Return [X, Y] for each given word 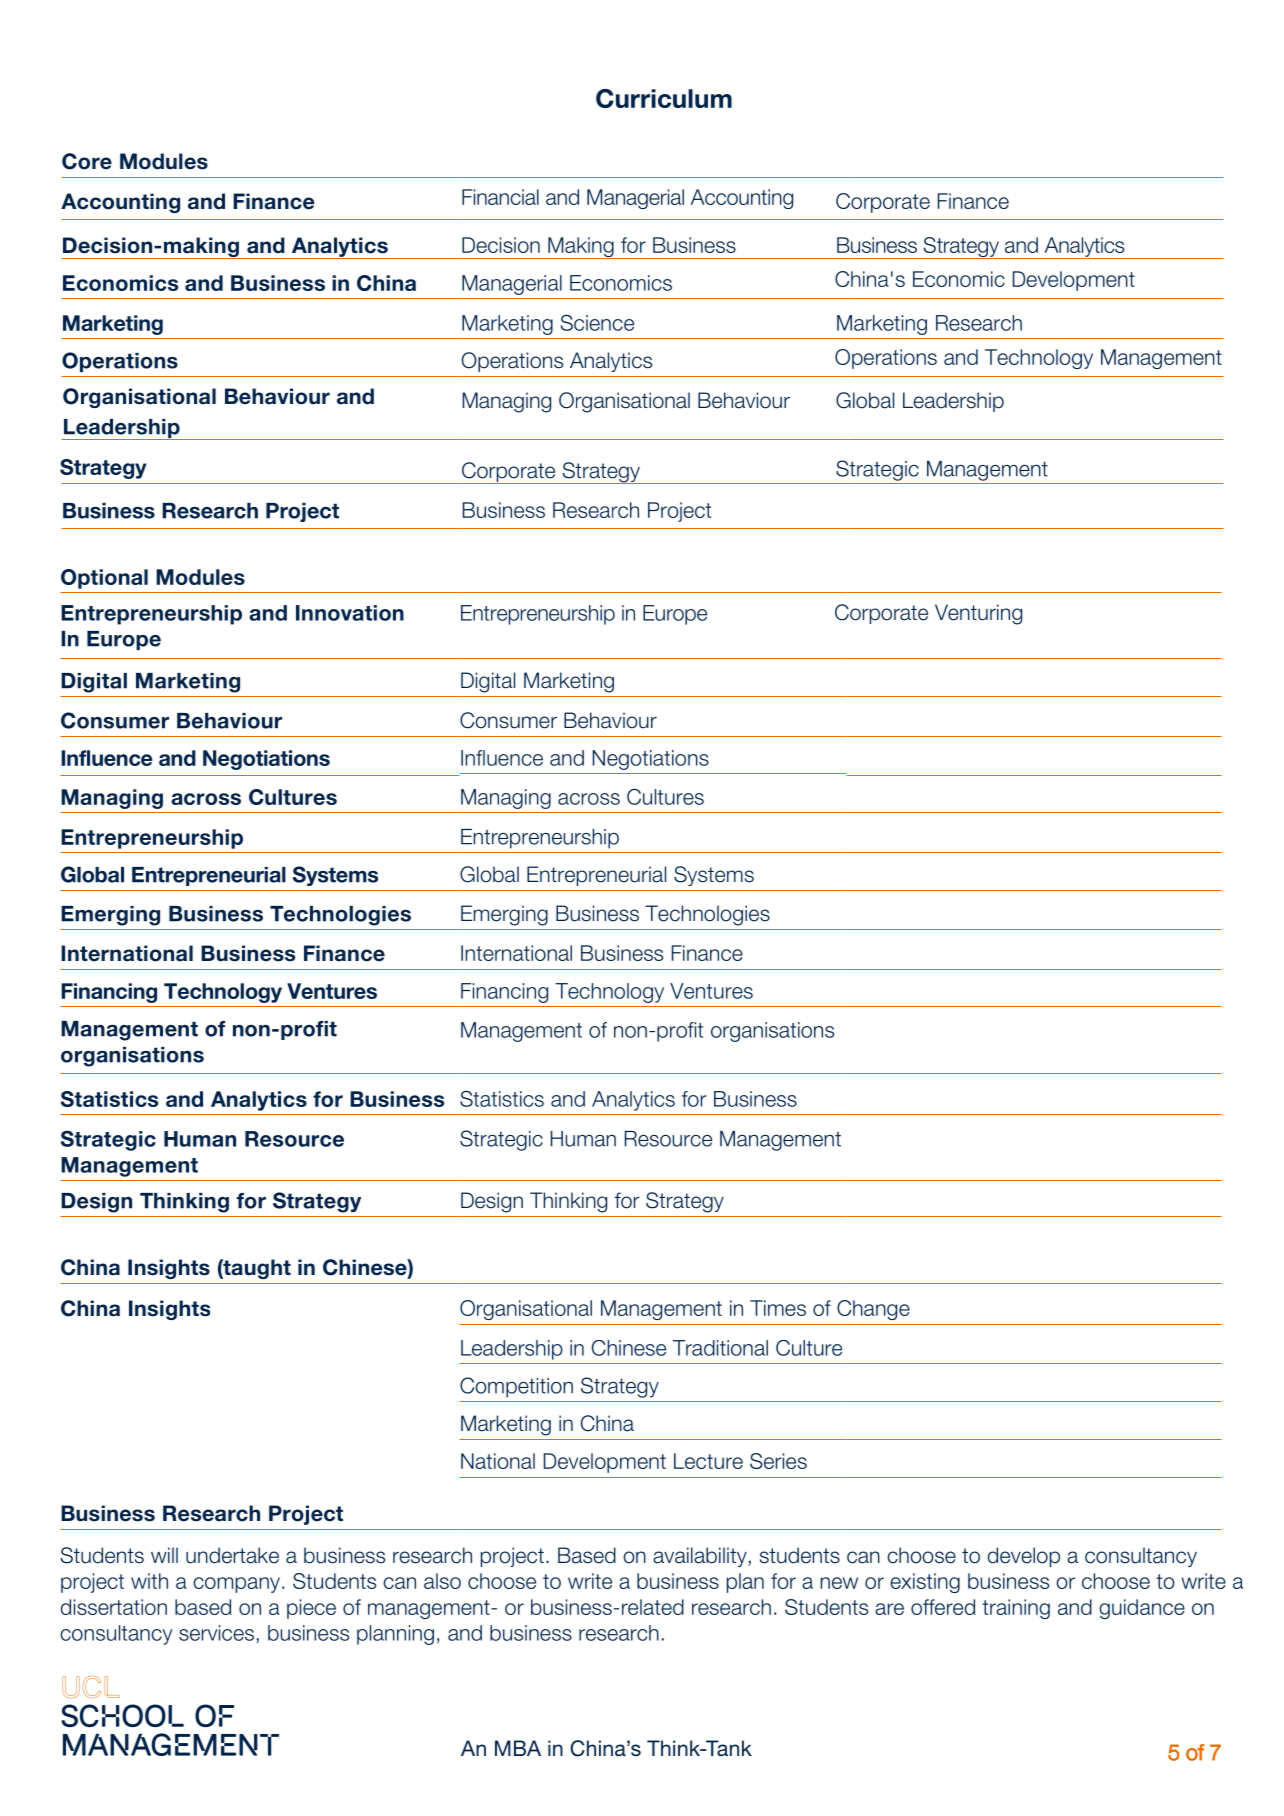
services [216, 1633]
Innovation [350, 613]
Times [778, 1308]
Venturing [978, 614]
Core [87, 161]
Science [597, 323]
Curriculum [664, 98]
